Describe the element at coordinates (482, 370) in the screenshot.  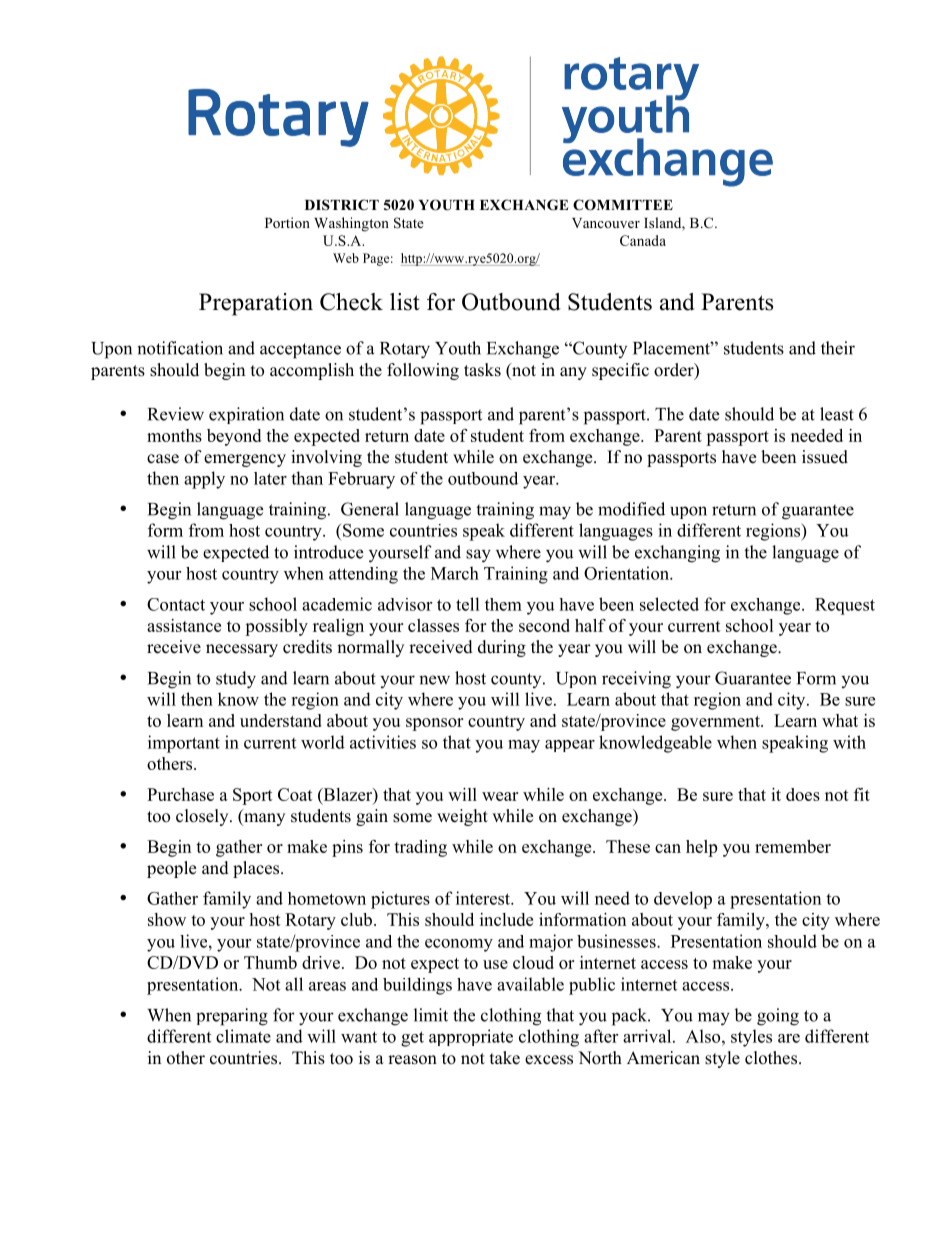
I see `tasks` at that location.
